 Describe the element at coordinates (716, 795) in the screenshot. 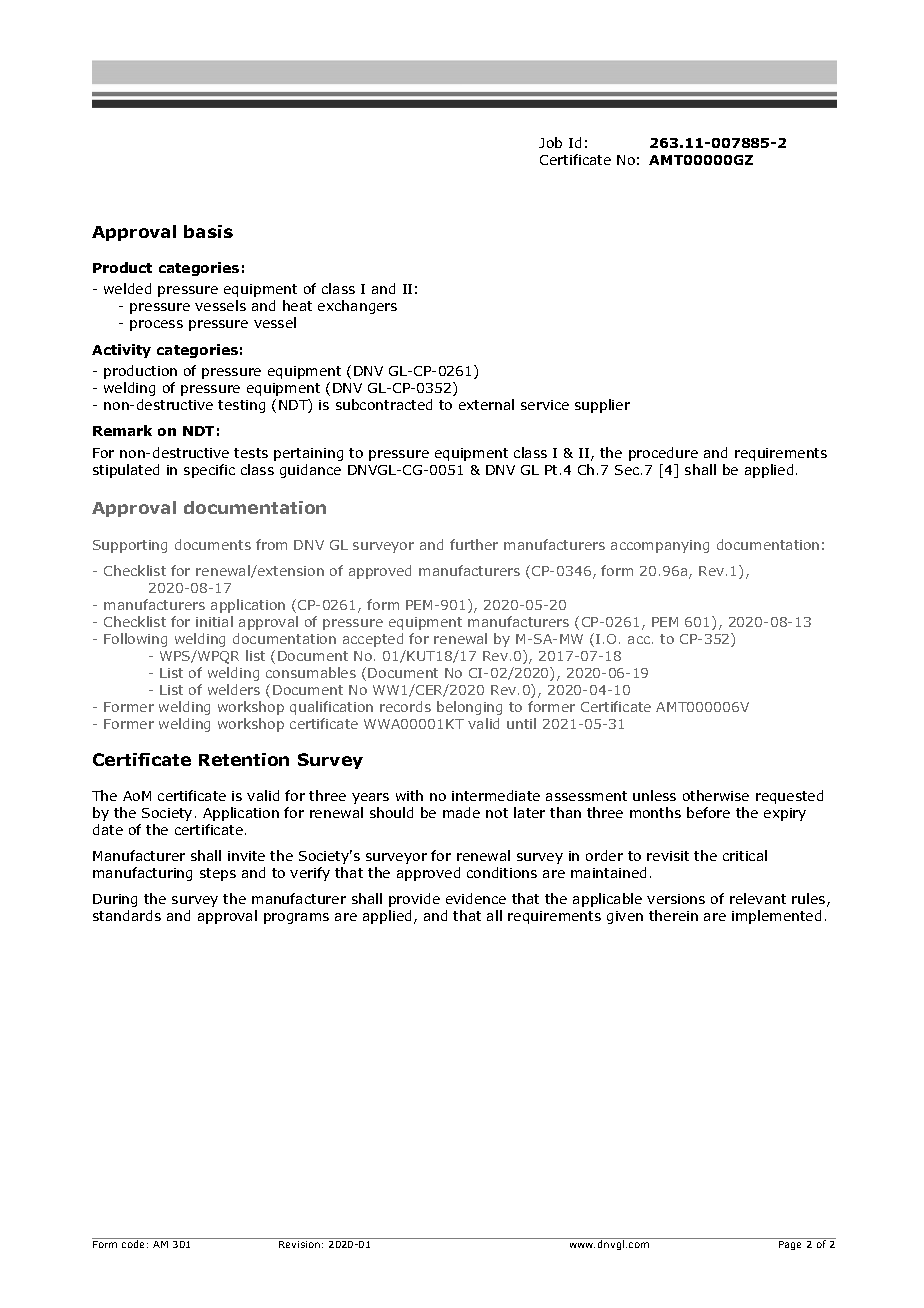

I see `otherwise` at that location.
